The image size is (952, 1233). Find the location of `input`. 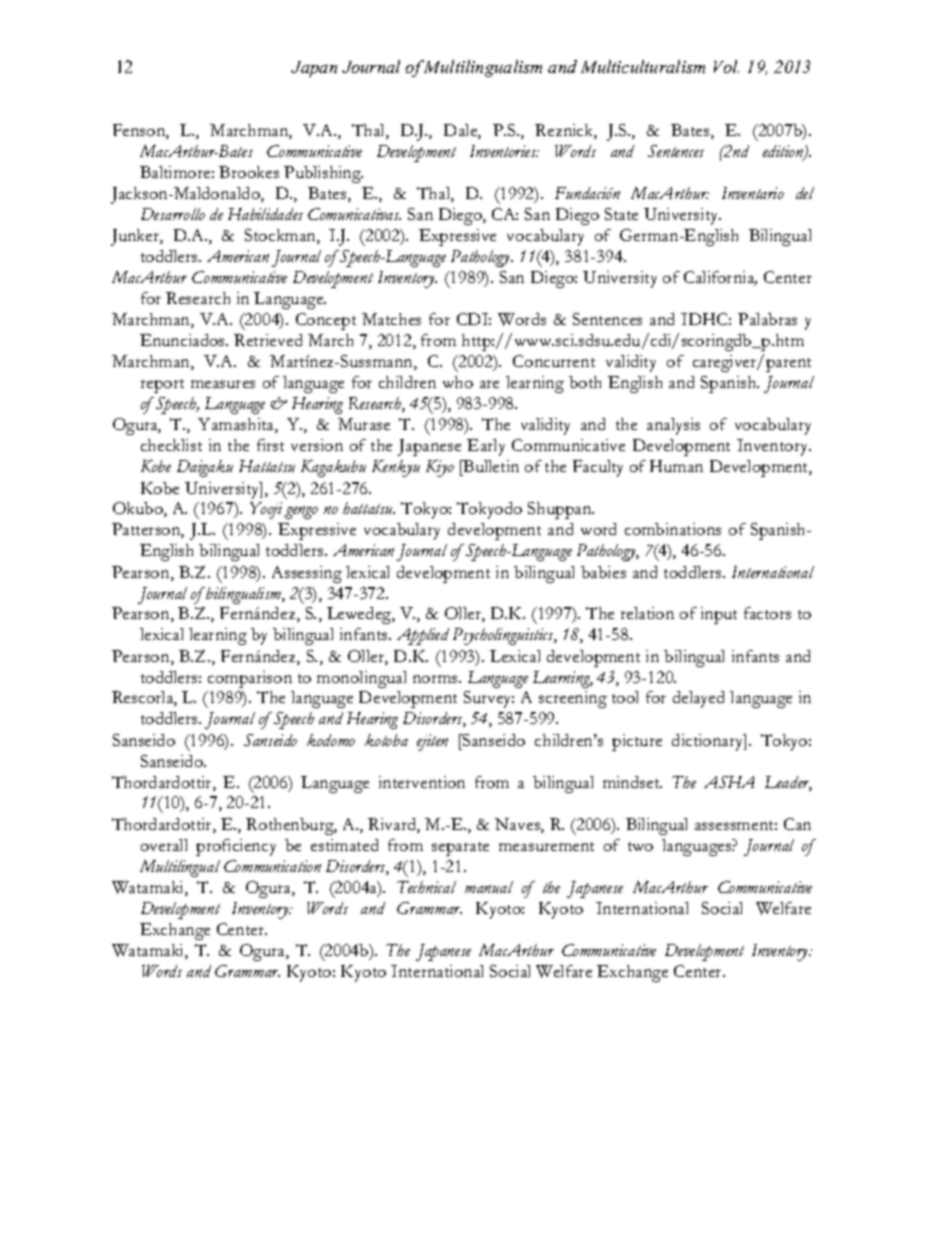

input is located at coordinates (719, 615).
